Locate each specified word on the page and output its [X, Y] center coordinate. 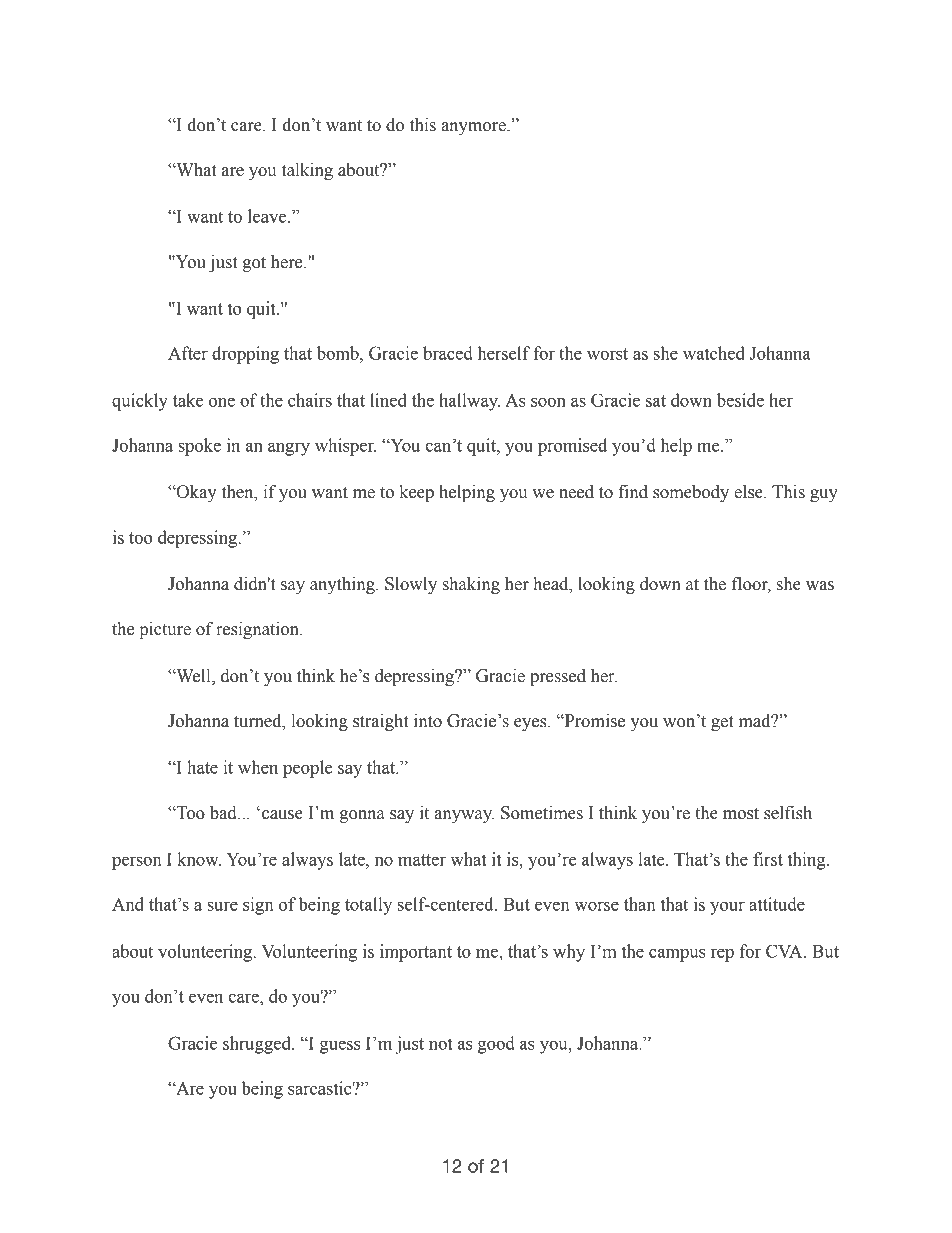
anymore [474, 128]
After [188, 353]
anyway [464, 816]
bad [224, 813]
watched [714, 353]
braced [448, 353]
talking [307, 171]
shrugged [258, 1045]
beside [740, 400]
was [820, 586]
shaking [471, 585]
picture [165, 630]
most [741, 814]
